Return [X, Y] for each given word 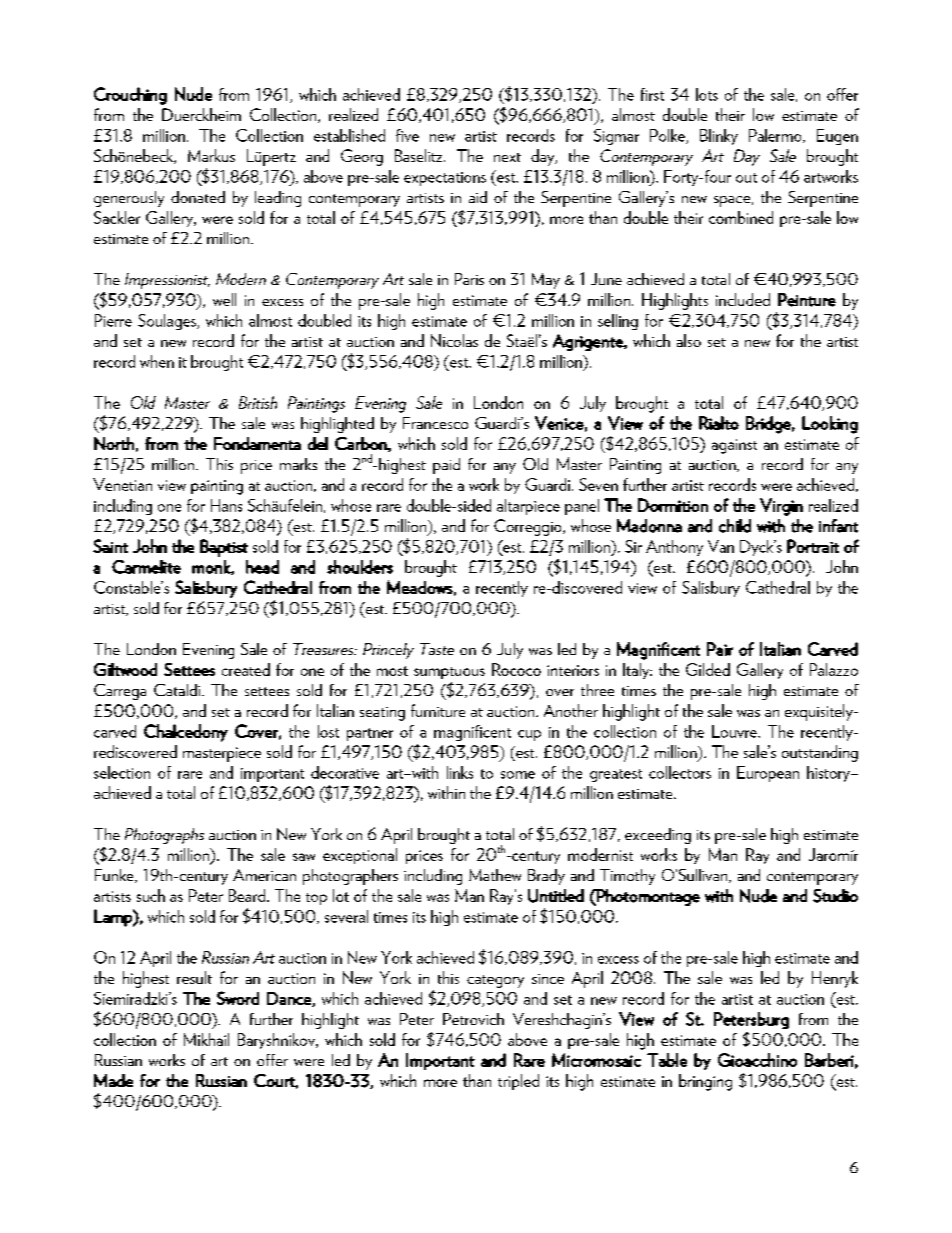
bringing [705, 1082]
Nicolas [454, 340]
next [507, 157]
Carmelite [146, 567]
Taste [437, 649]
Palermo [776, 136]
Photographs [164, 836]
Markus [211, 155]
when [157, 361]
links [460, 772]
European [768, 774]
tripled [518, 1082]
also [689, 340]
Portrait [813, 546]
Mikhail [206, 1039]
